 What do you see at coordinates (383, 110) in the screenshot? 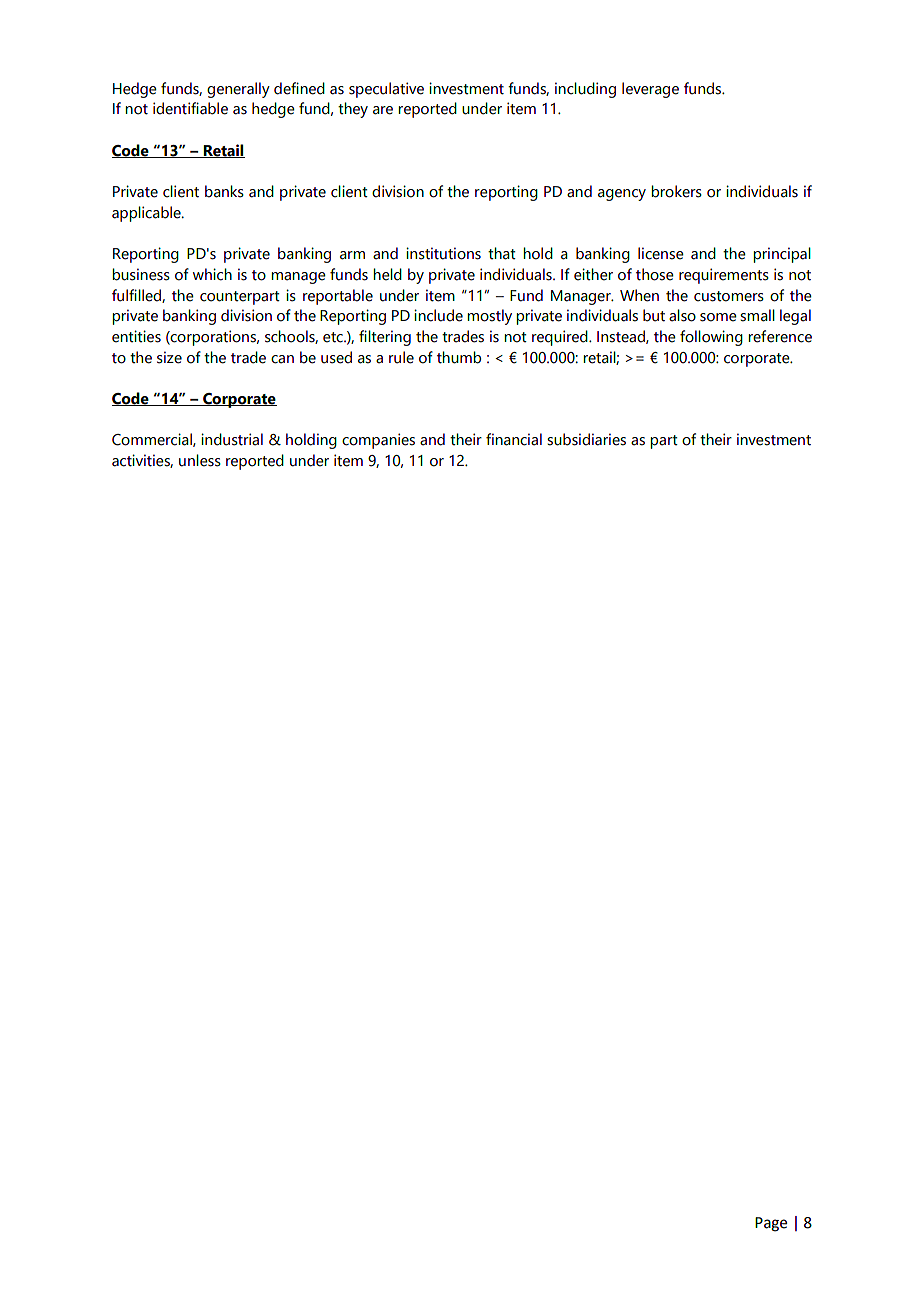
I see `are` at bounding box center [383, 110].
